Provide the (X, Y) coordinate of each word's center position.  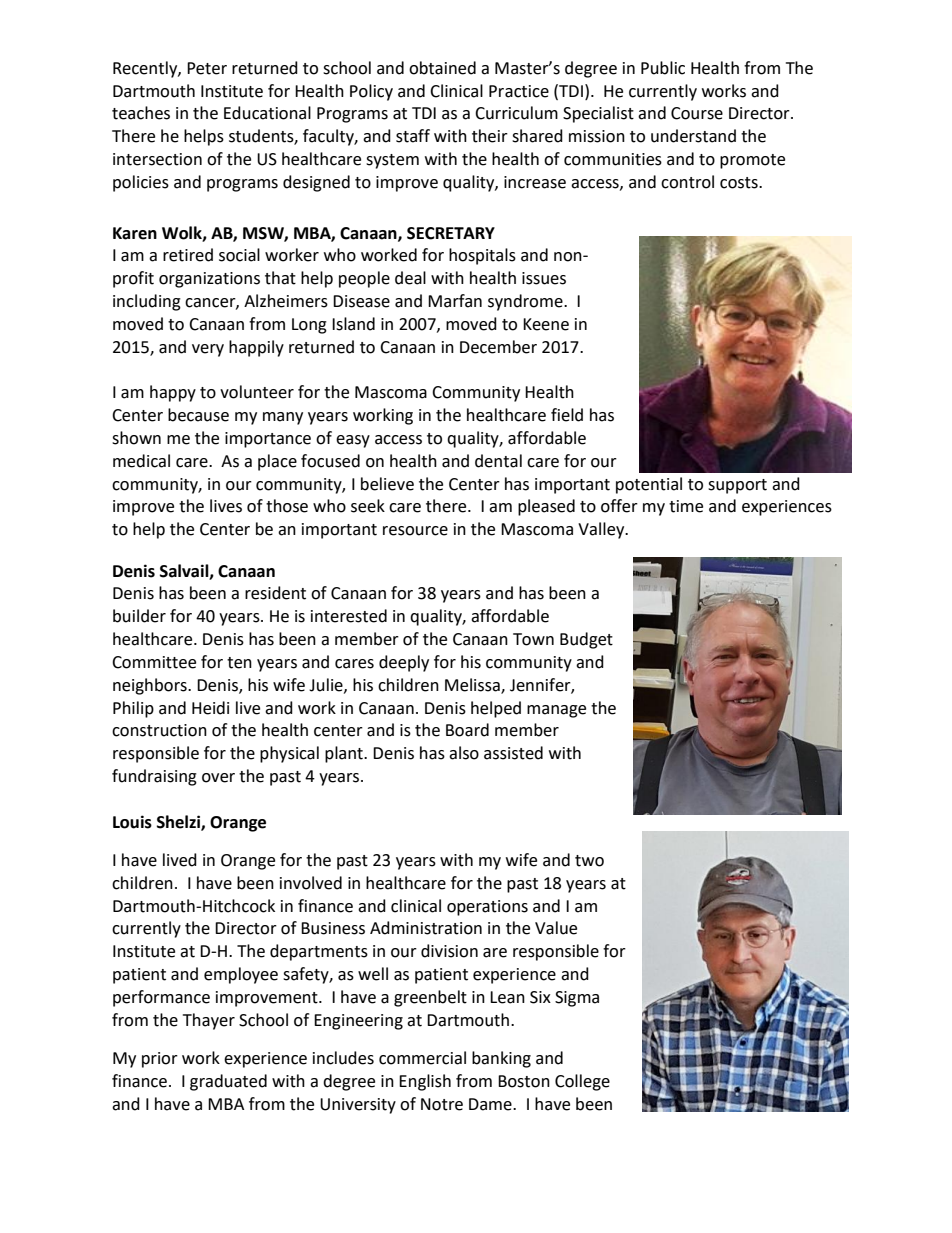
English (425, 1082)
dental (498, 461)
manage (556, 711)
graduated (228, 1082)
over (218, 778)
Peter (207, 68)
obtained (442, 68)
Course (697, 113)
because (198, 415)
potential (649, 485)
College (582, 1082)
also (464, 753)
